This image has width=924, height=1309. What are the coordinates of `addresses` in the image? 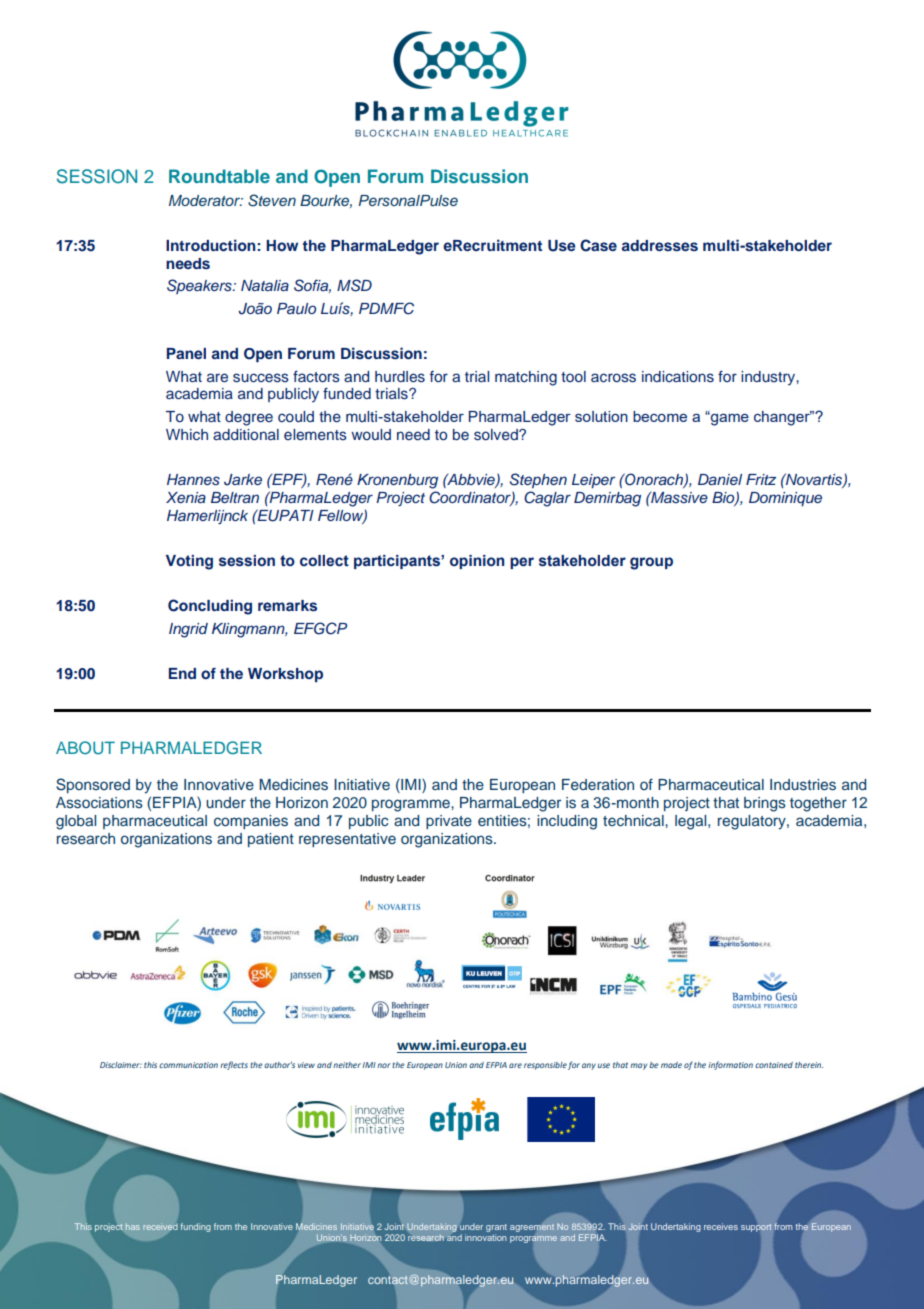 It's located at (660, 246).
